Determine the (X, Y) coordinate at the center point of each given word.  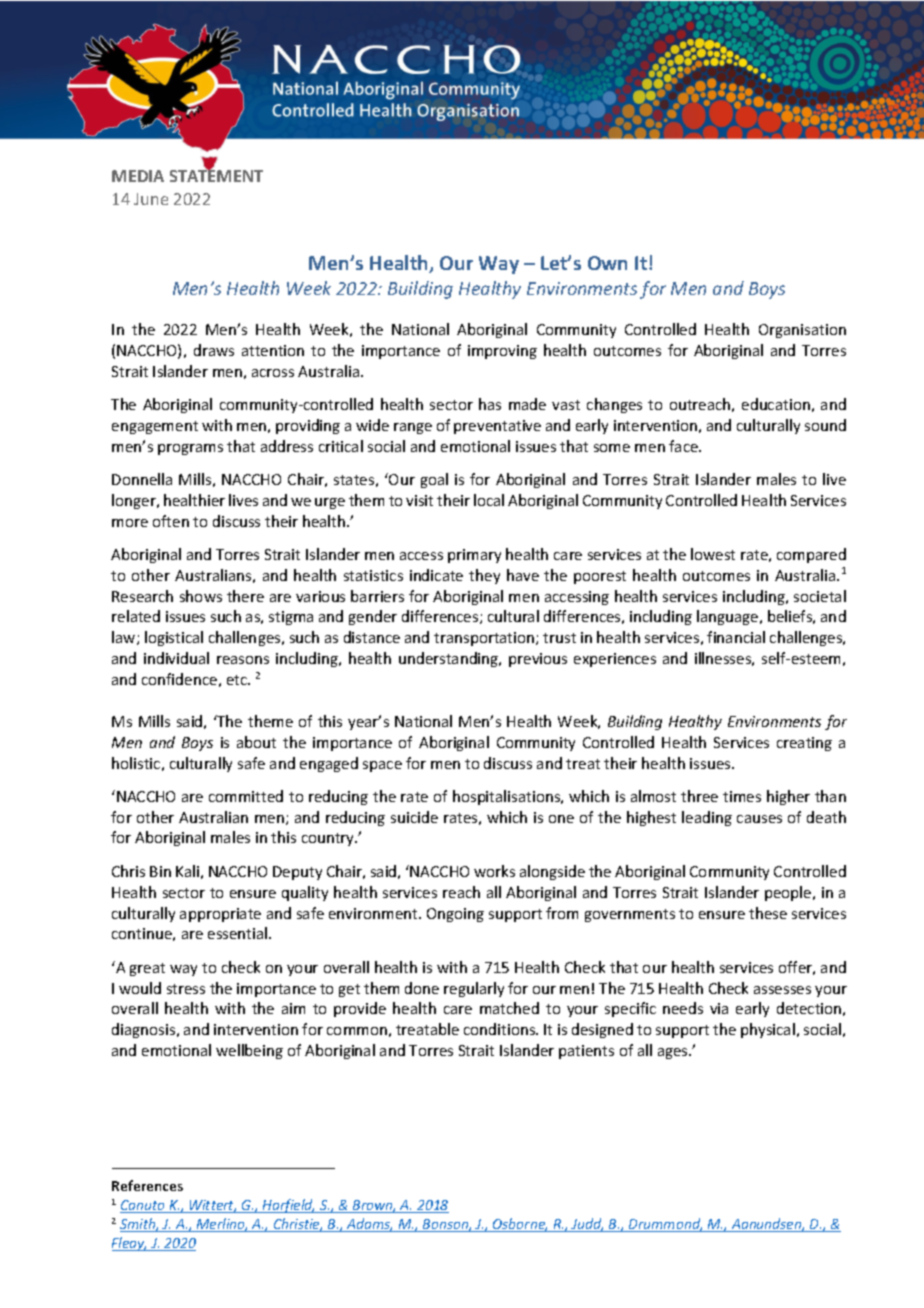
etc (238, 680)
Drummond (665, 1225)
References (147, 1185)
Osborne (519, 1225)
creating (804, 744)
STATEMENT (216, 175)
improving (502, 352)
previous (538, 660)
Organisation (802, 331)
